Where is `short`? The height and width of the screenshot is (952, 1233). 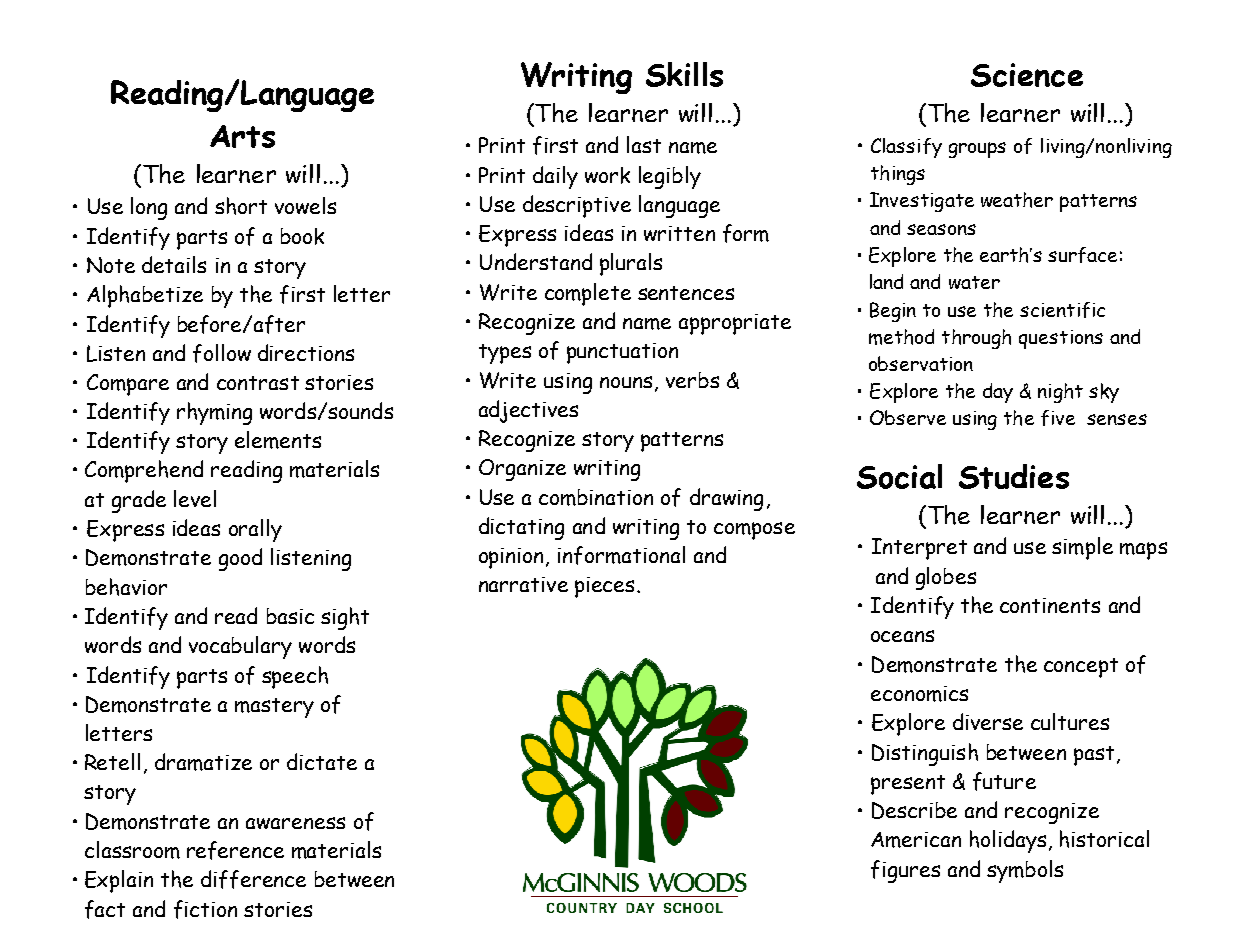
short is located at coordinates (241, 206).
